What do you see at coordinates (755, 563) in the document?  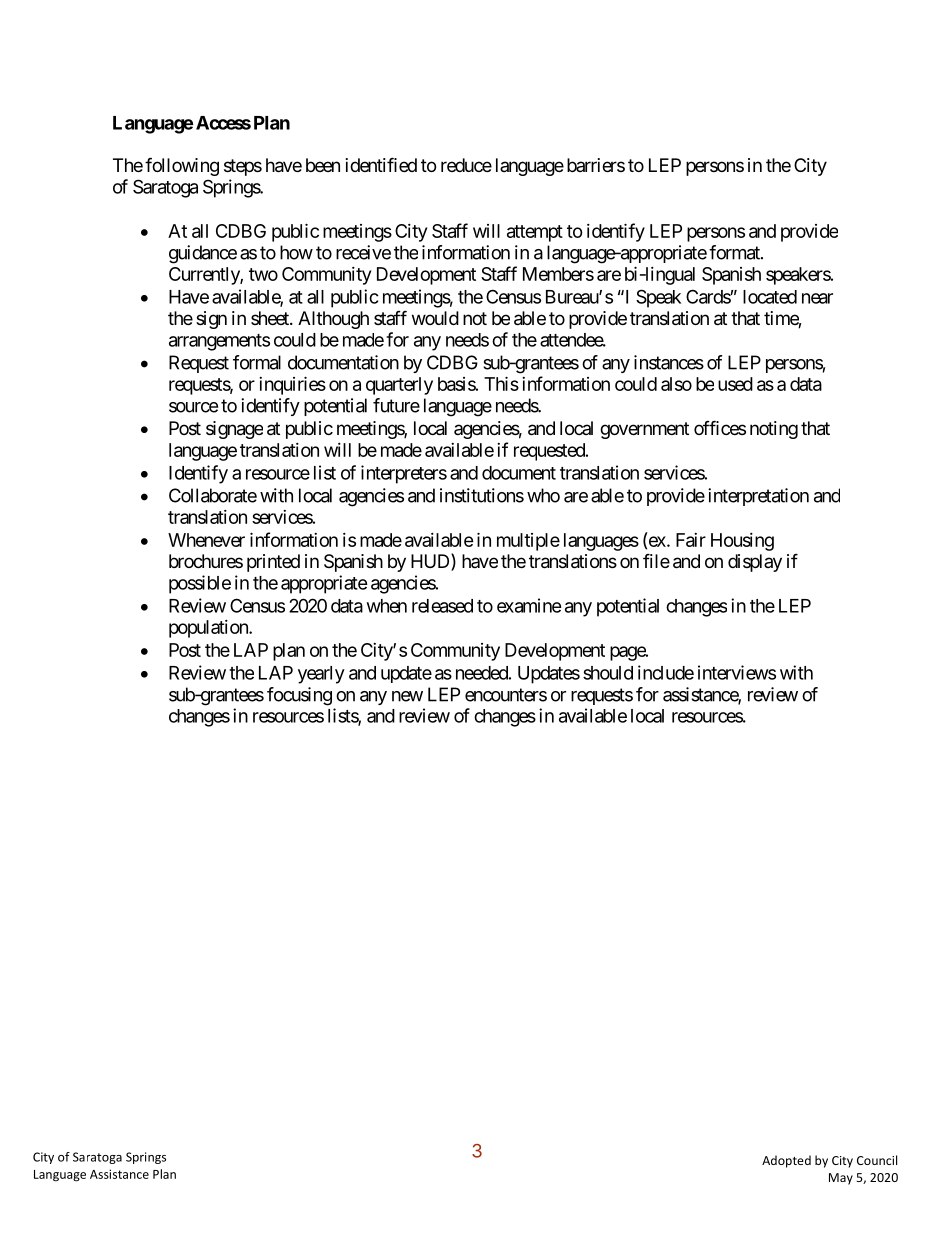 I see `display` at bounding box center [755, 563].
